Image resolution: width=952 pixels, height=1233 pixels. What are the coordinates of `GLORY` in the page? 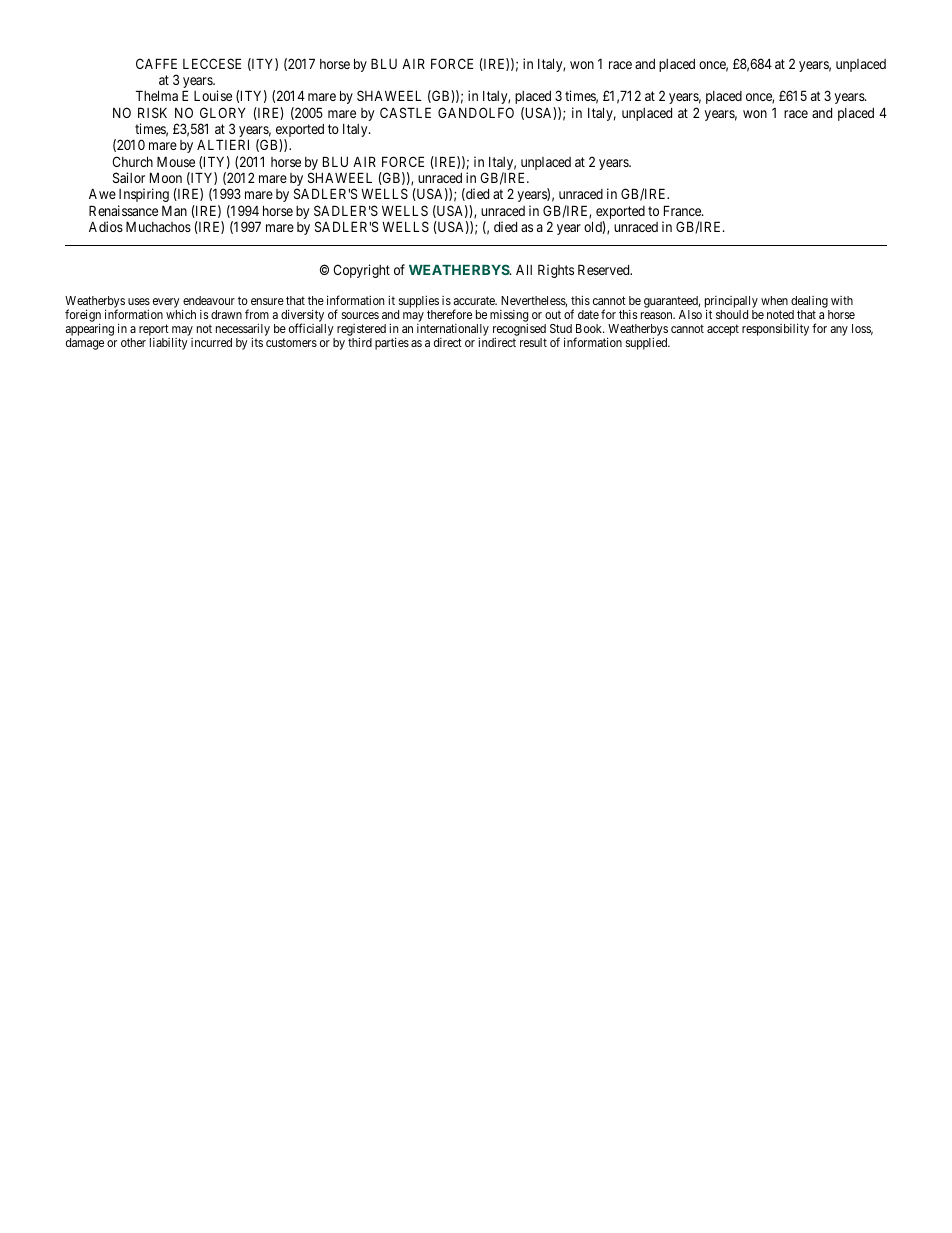 It's located at (223, 112).
